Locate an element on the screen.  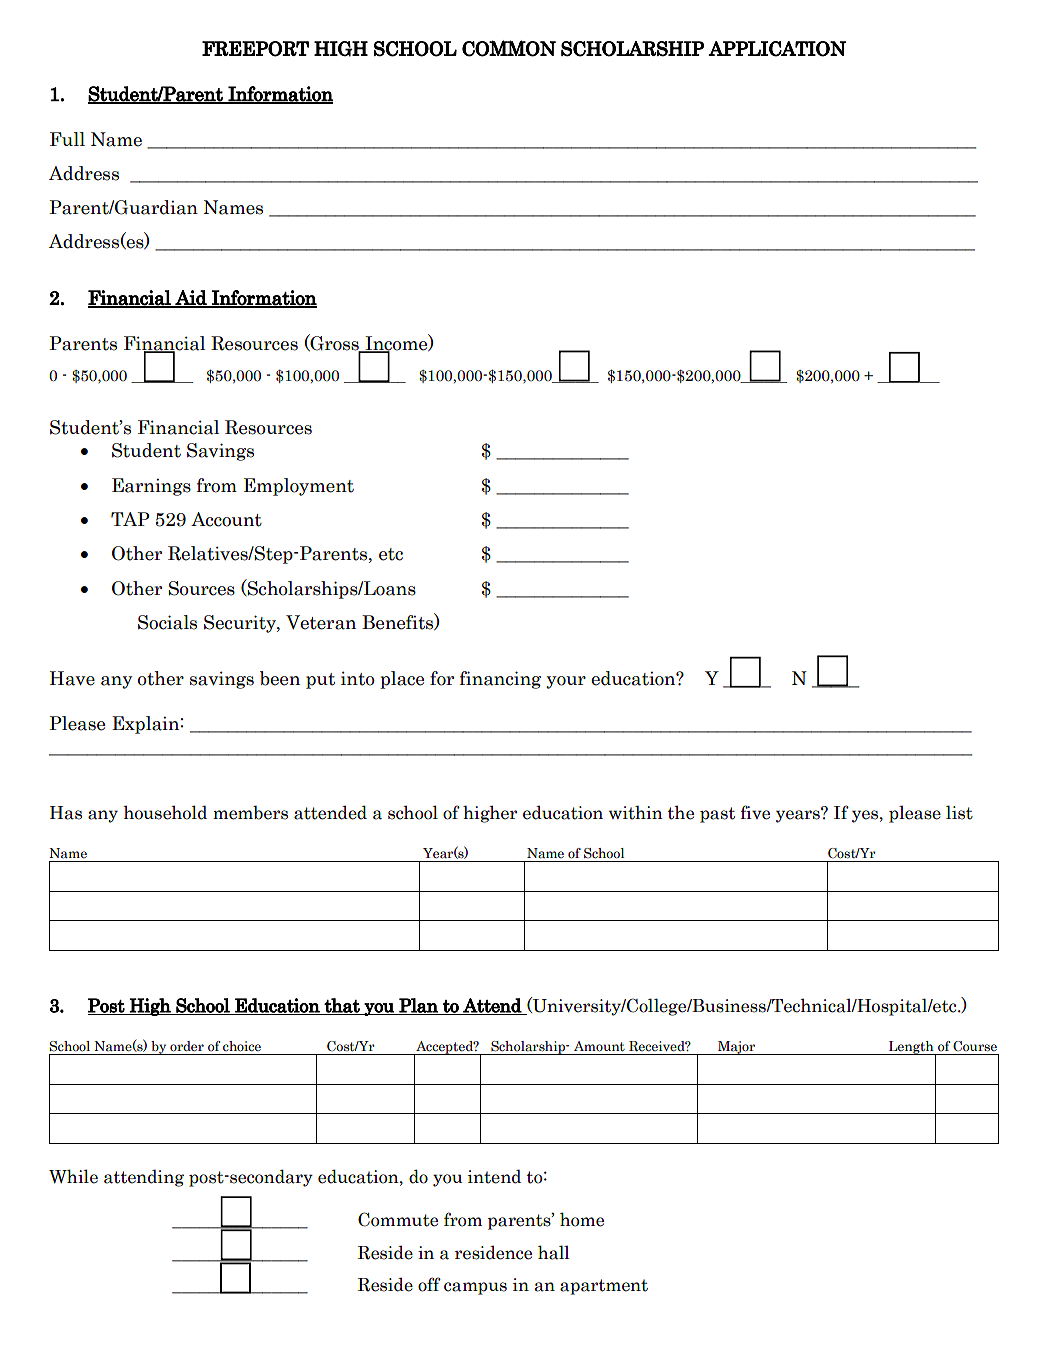
Earnings is located at coordinates (151, 487).
